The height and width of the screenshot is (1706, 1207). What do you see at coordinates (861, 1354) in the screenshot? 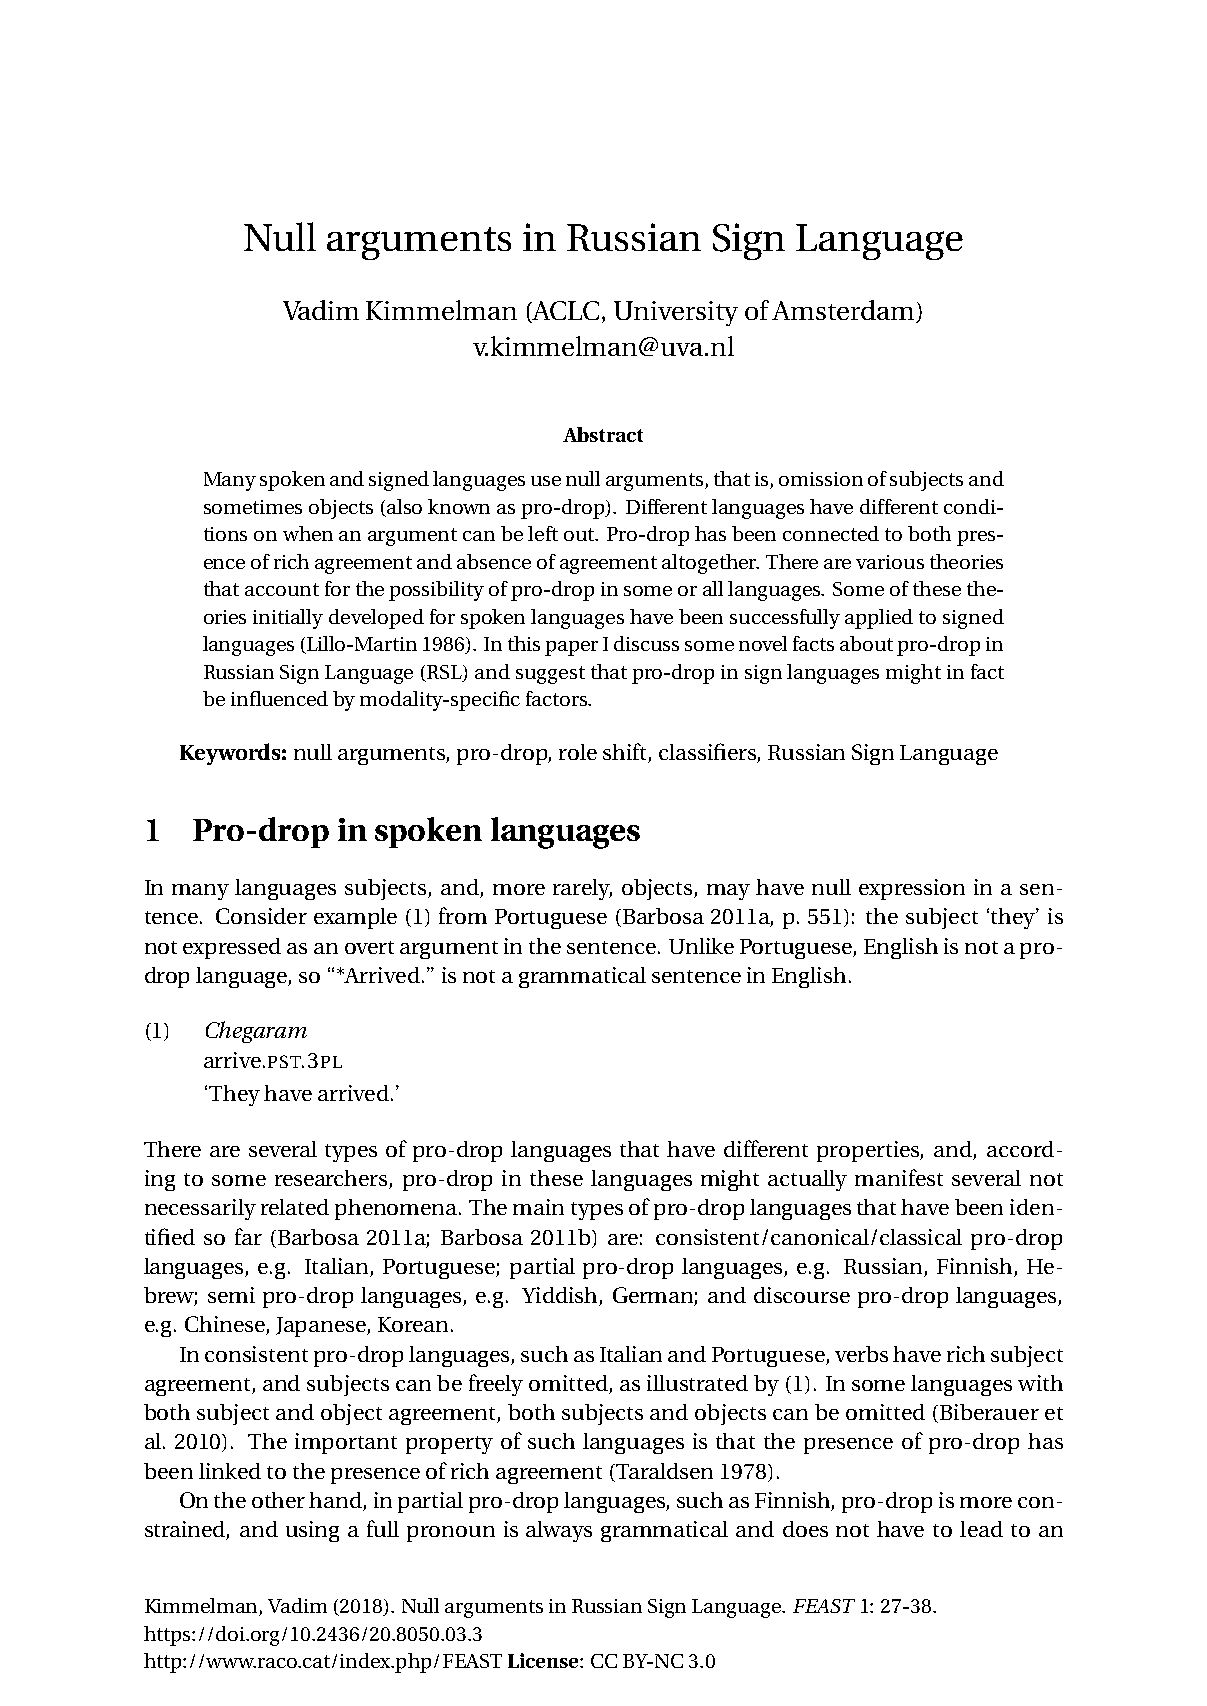
I see `verbs` at bounding box center [861, 1354].
